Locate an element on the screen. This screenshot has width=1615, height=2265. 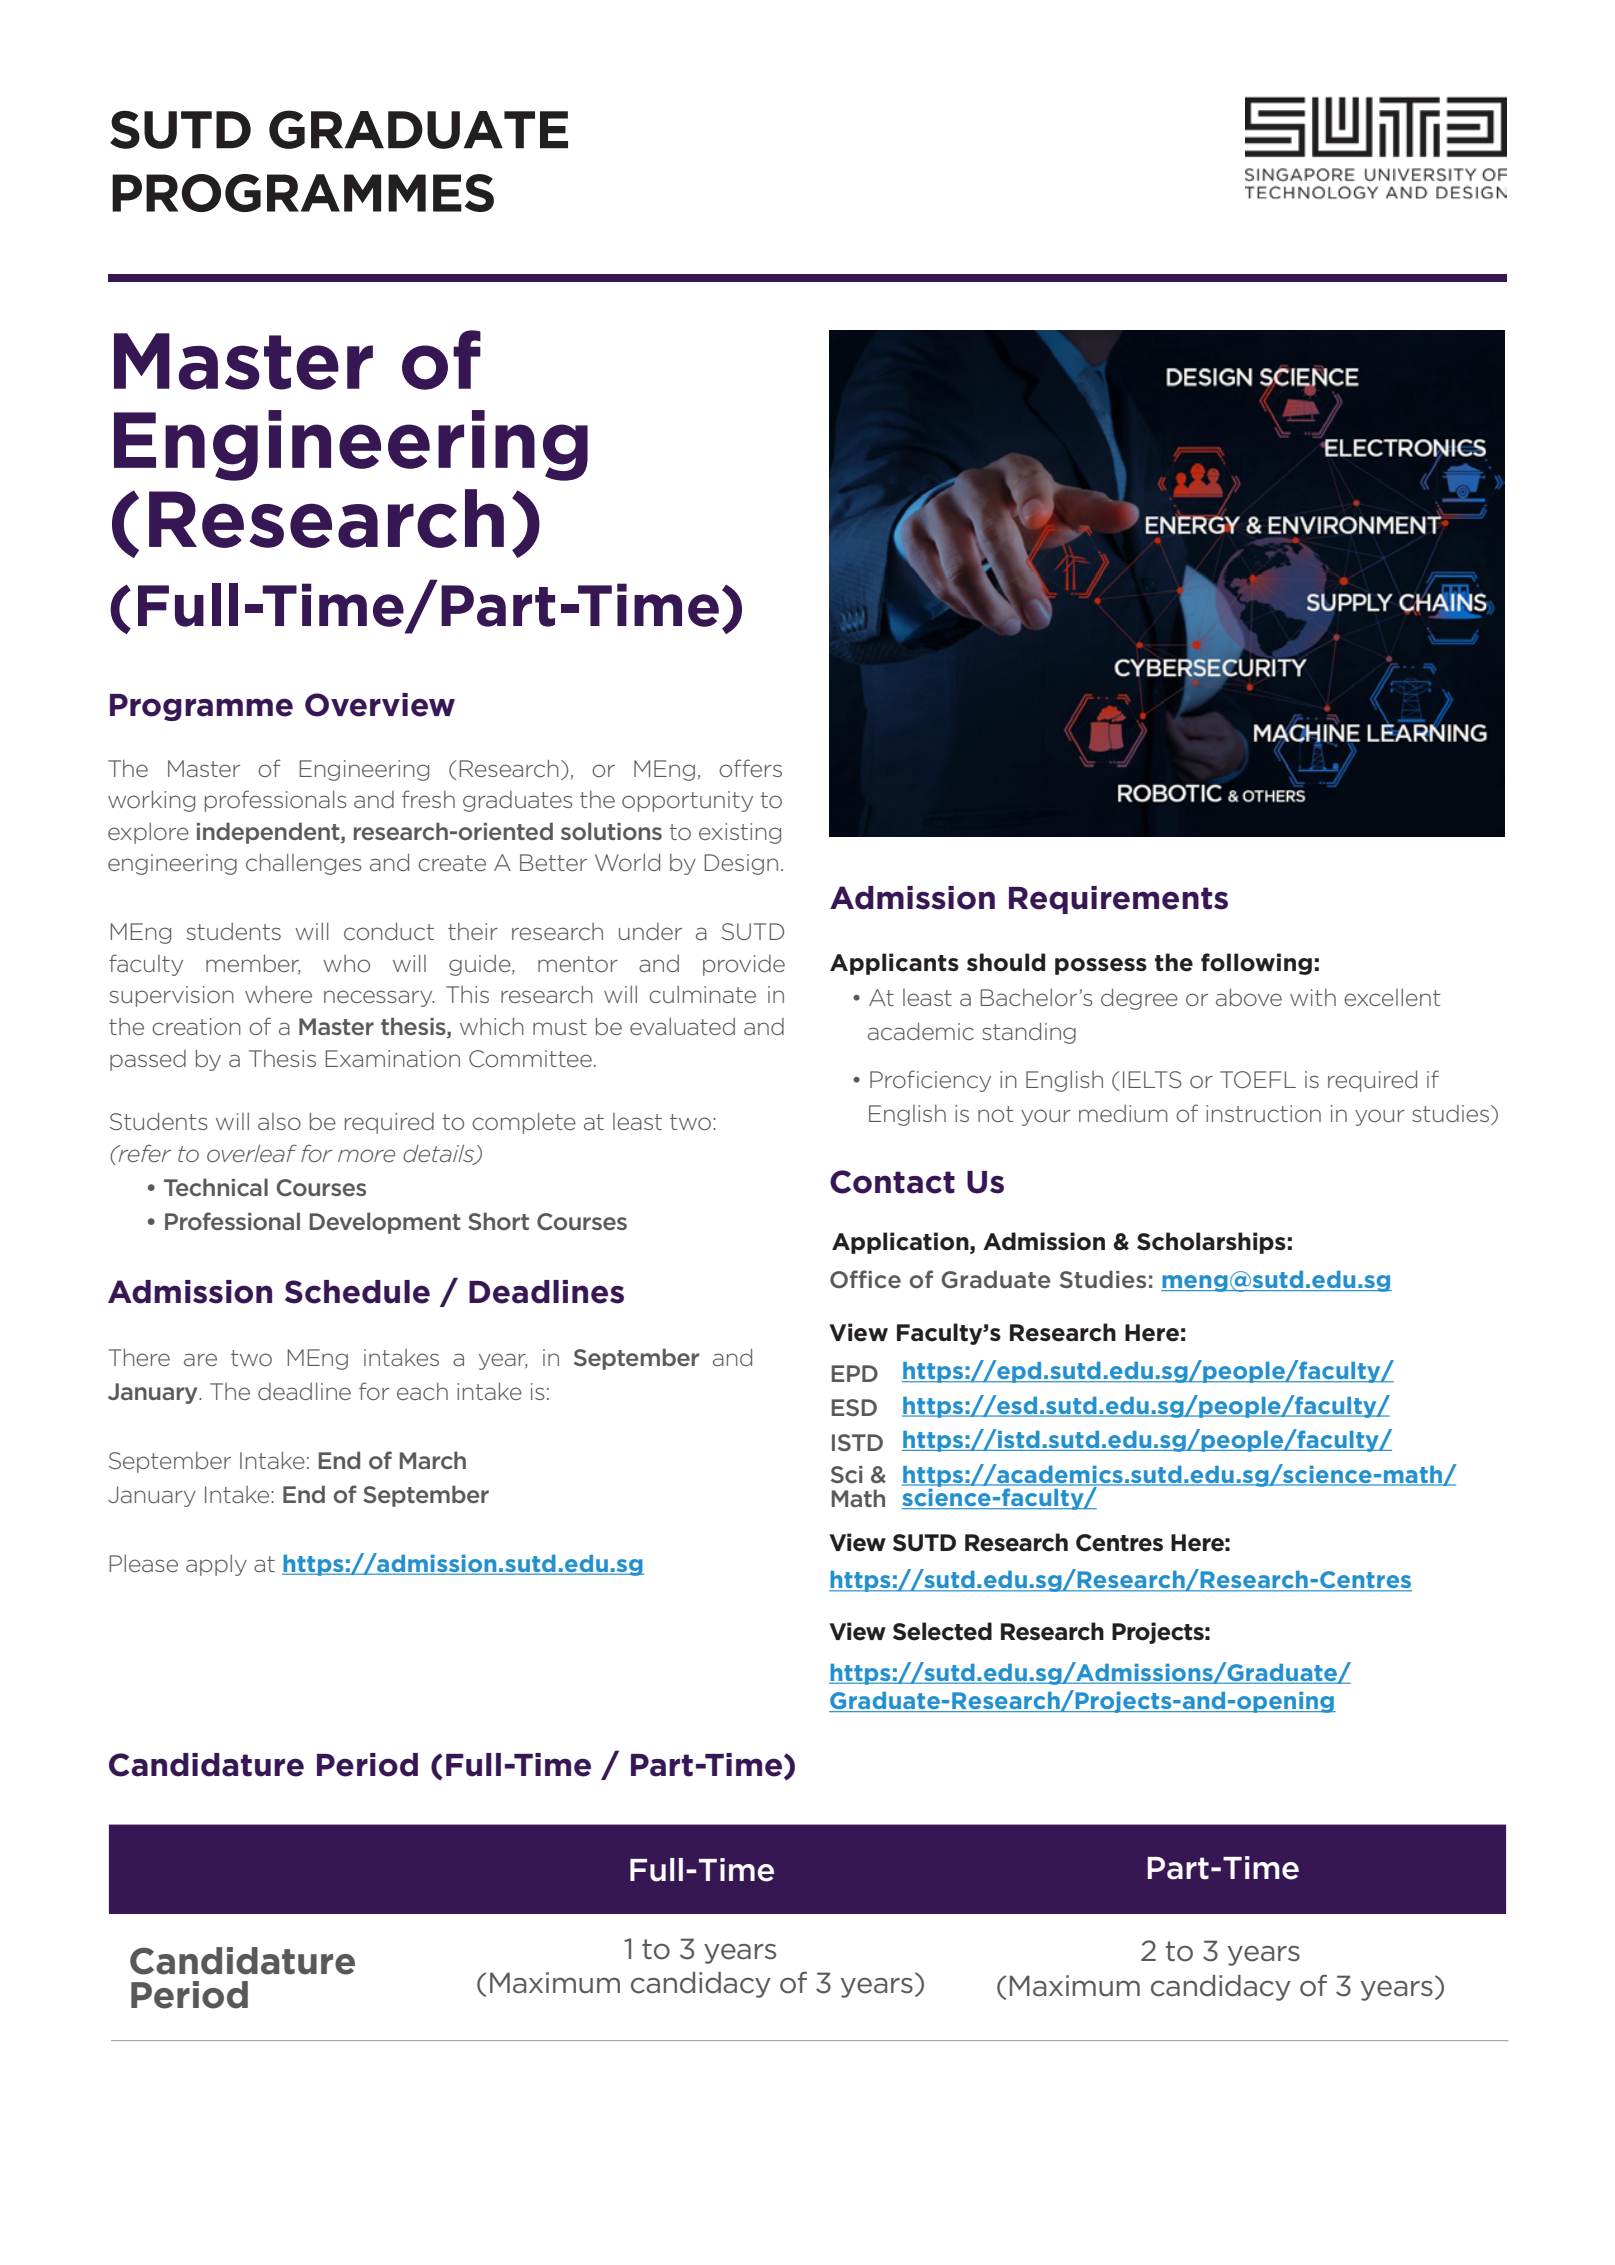
Development is located at coordinates (385, 1223).
